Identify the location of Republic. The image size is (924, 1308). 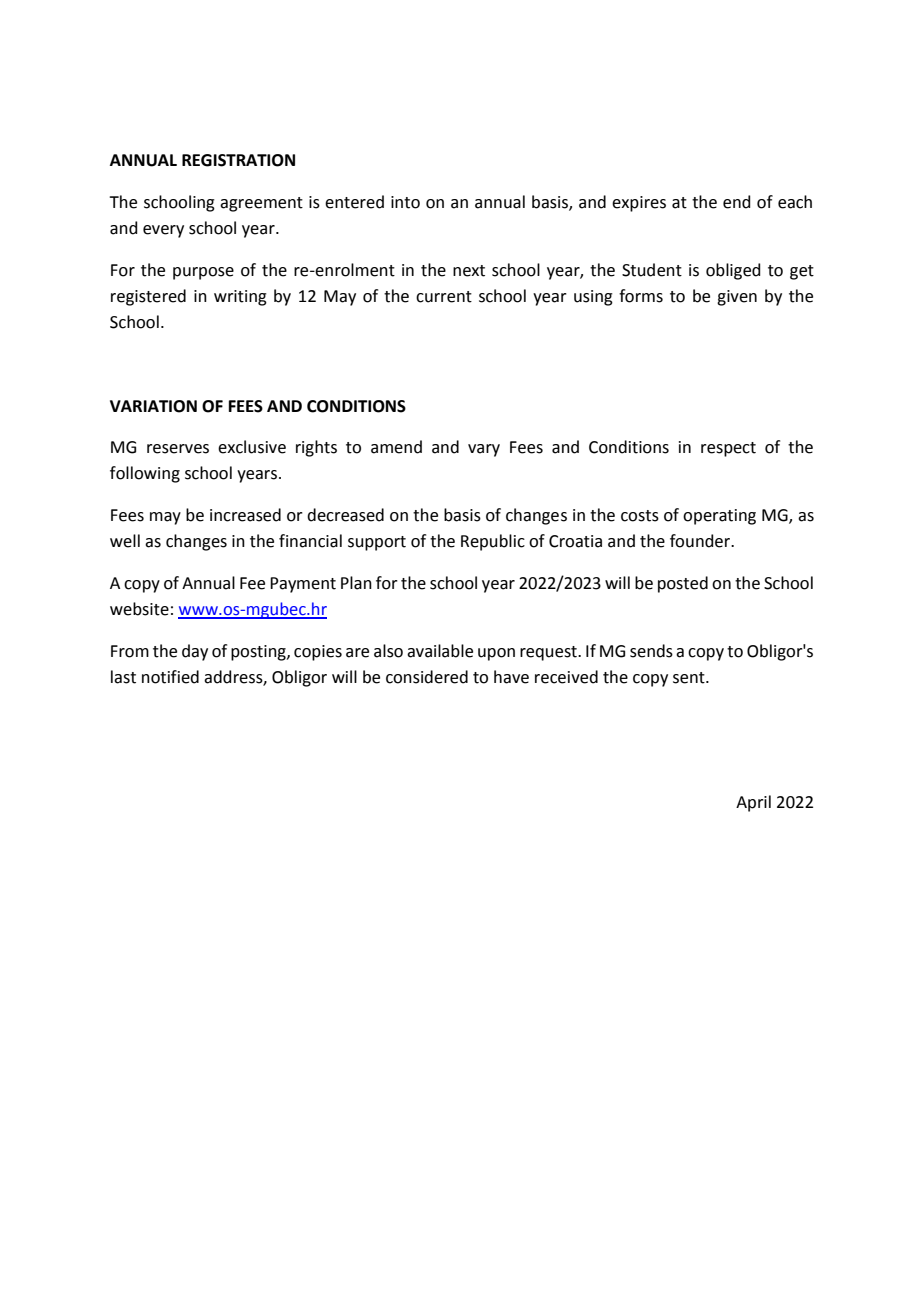
(493, 542).
